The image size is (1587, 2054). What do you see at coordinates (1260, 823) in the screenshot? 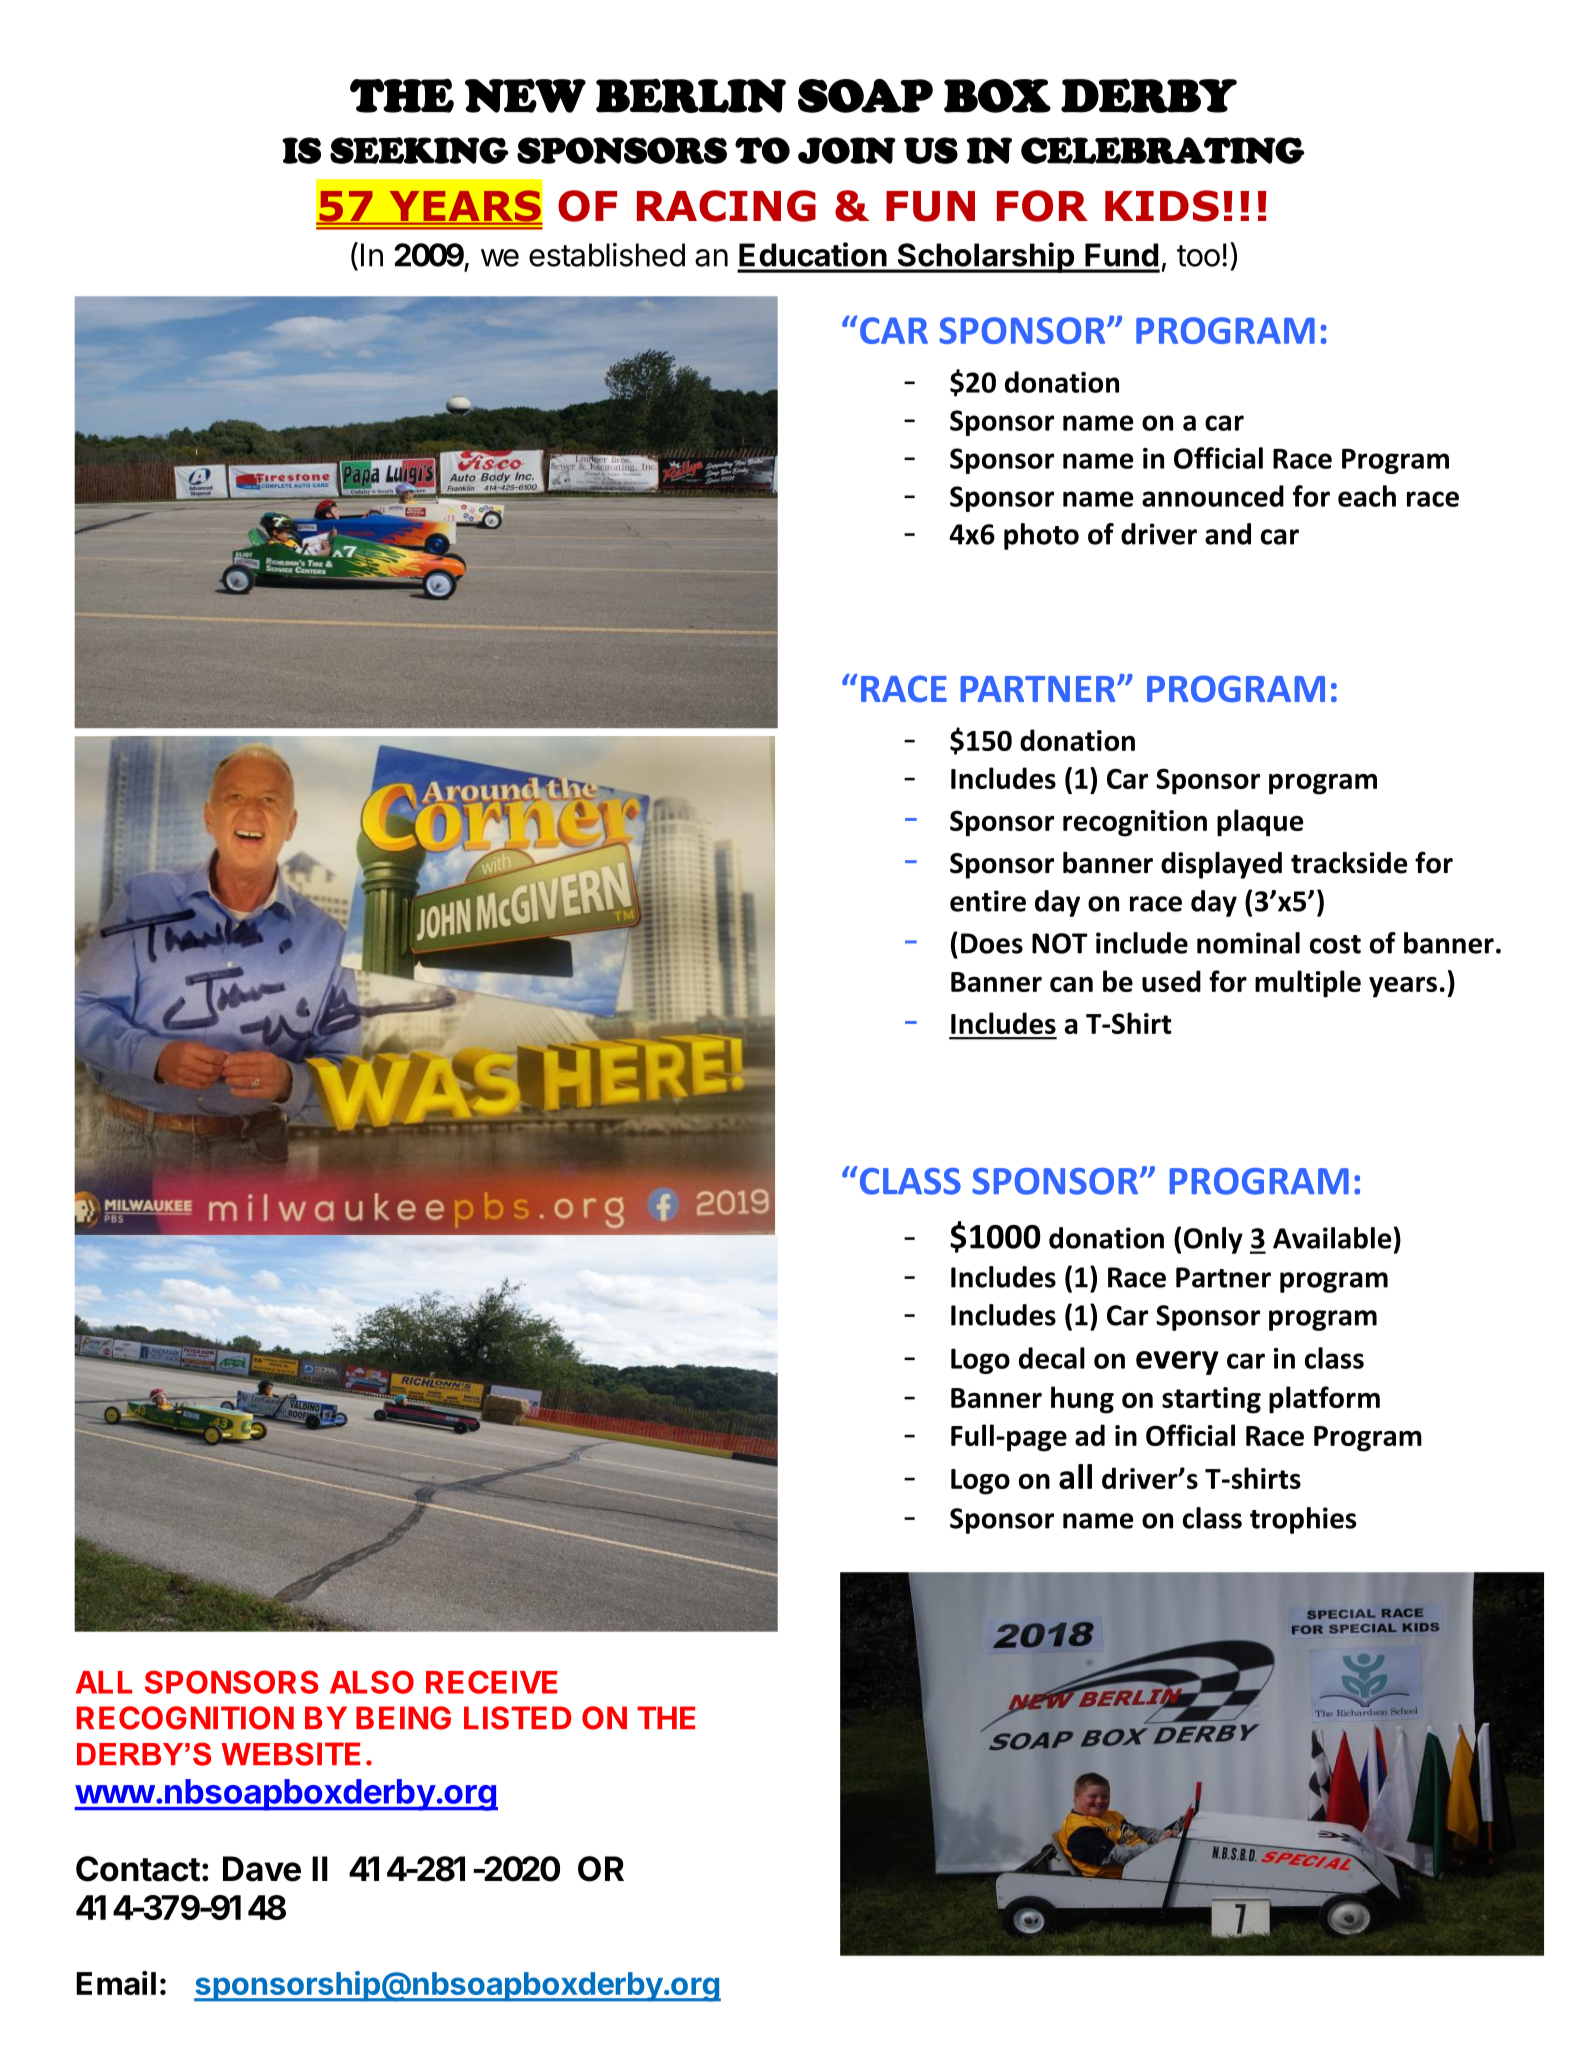
I see `plaque` at bounding box center [1260, 823].
